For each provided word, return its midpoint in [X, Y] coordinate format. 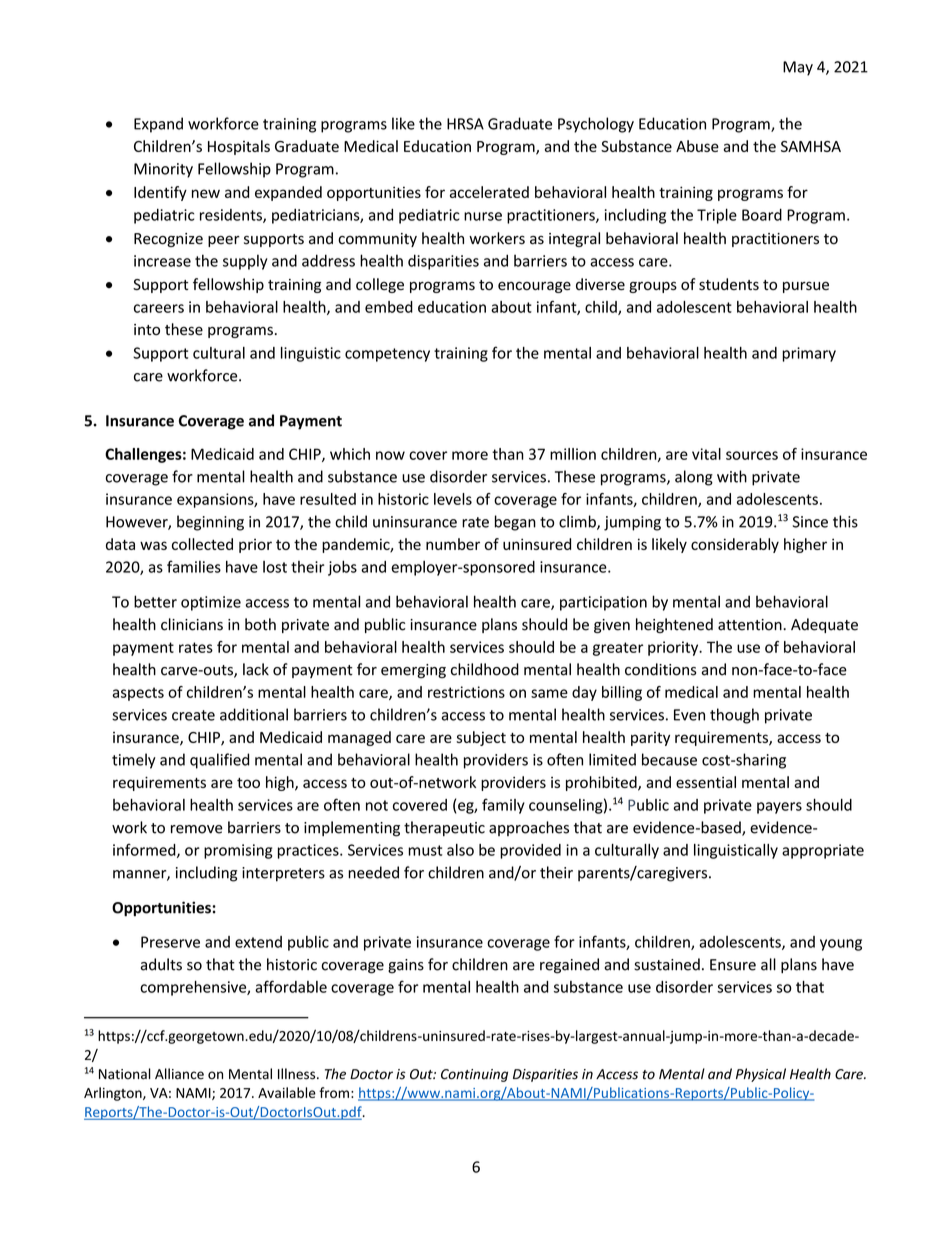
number [453, 544]
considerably [735, 545]
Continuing [474, 1075]
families [194, 566]
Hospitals [239, 147]
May [798, 68]
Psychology [596, 125]
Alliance [179, 1074]
